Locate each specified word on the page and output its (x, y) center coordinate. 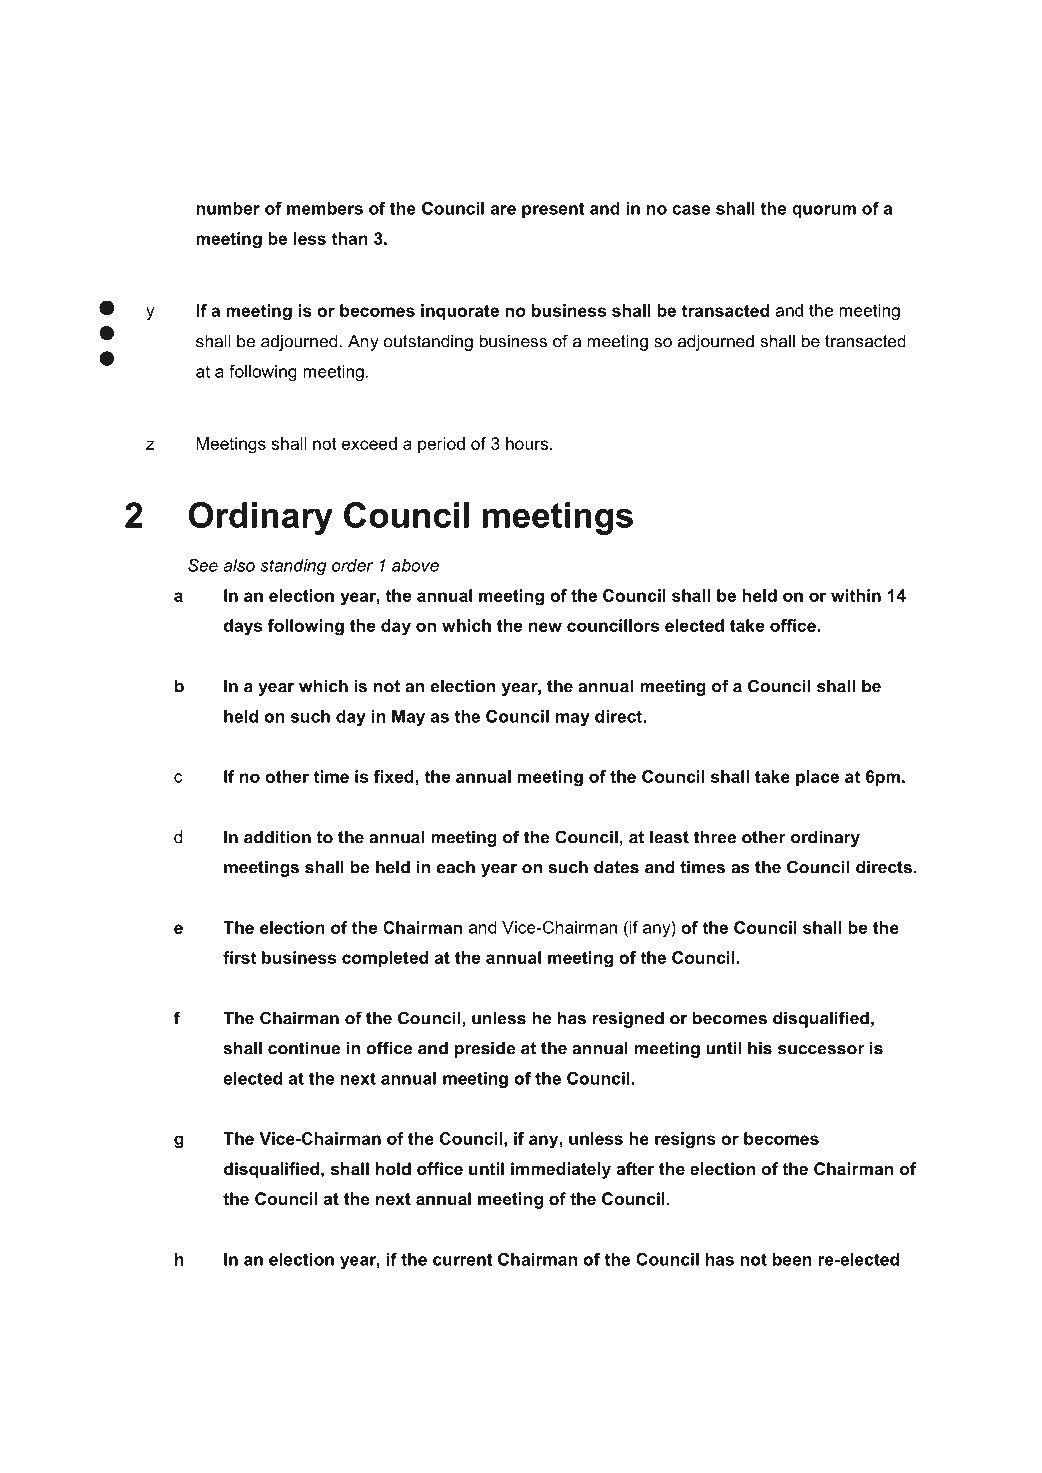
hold (393, 1168)
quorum (824, 211)
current (463, 1259)
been (792, 1259)
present (553, 210)
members (325, 208)
